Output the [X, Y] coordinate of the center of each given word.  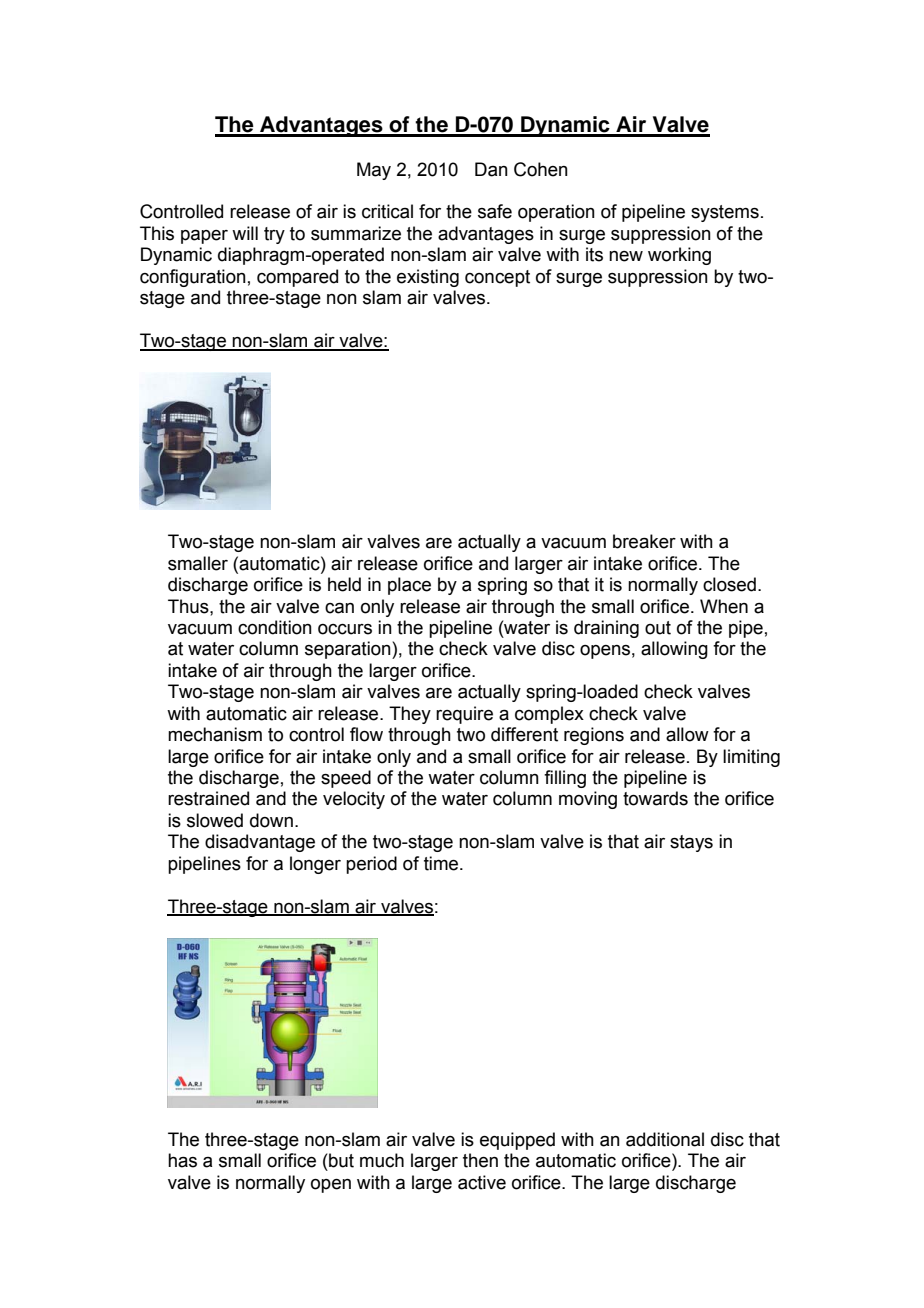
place [409, 586]
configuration [193, 278]
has [182, 1160]
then [480, 1160]
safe [495, 211]
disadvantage [260, 843]
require [464, 715]
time [442, 863]
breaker [644, 541]
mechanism [215, 734]
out [658, 628]
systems [725, 213]
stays [691, 843]
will [245, 233]
